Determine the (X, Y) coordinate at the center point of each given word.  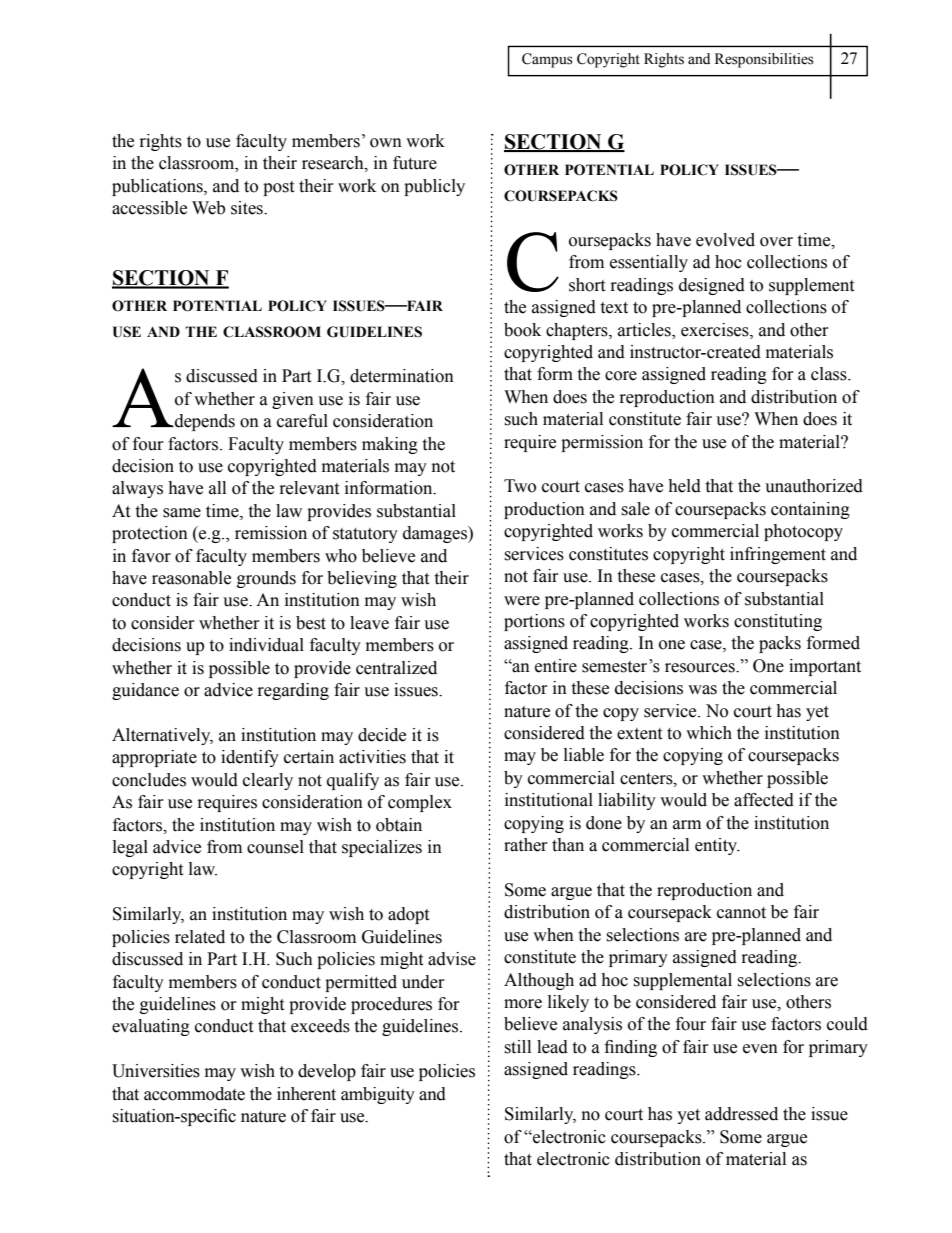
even (760, 1049)
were (522, 601)
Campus (547, 60)
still (517, 1047)
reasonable (191, 578)
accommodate (194, 1094)
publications (158, 187)
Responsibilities (764, 60)
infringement (778, 555)
